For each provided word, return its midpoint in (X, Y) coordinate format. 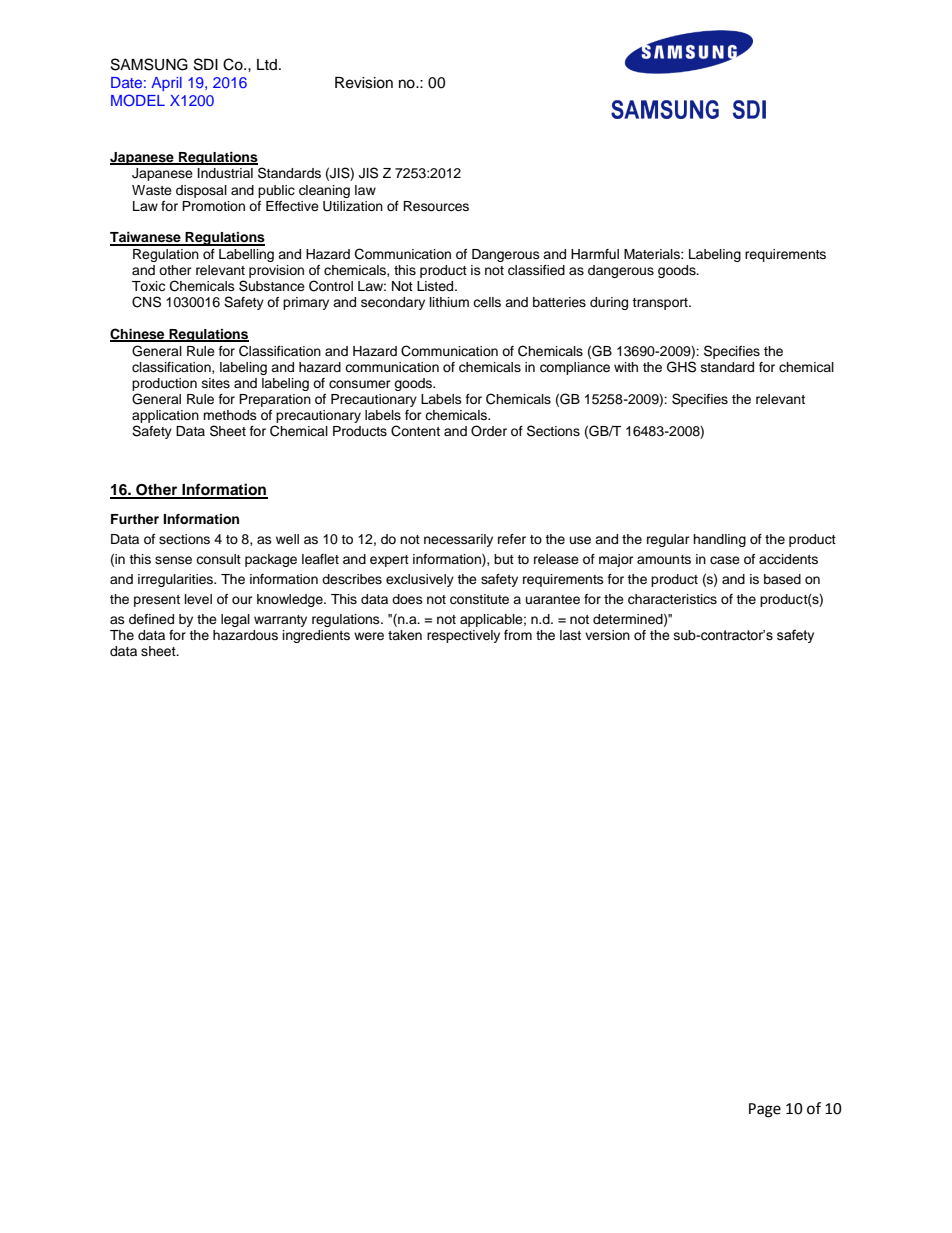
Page (765, 1110)
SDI (206, 64)
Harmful (595, 254)
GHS (681, 367)
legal (235, 620)
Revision (364, 83)
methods (230, 415)
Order (489, 431)
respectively (463, 636)
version (607, 635)
